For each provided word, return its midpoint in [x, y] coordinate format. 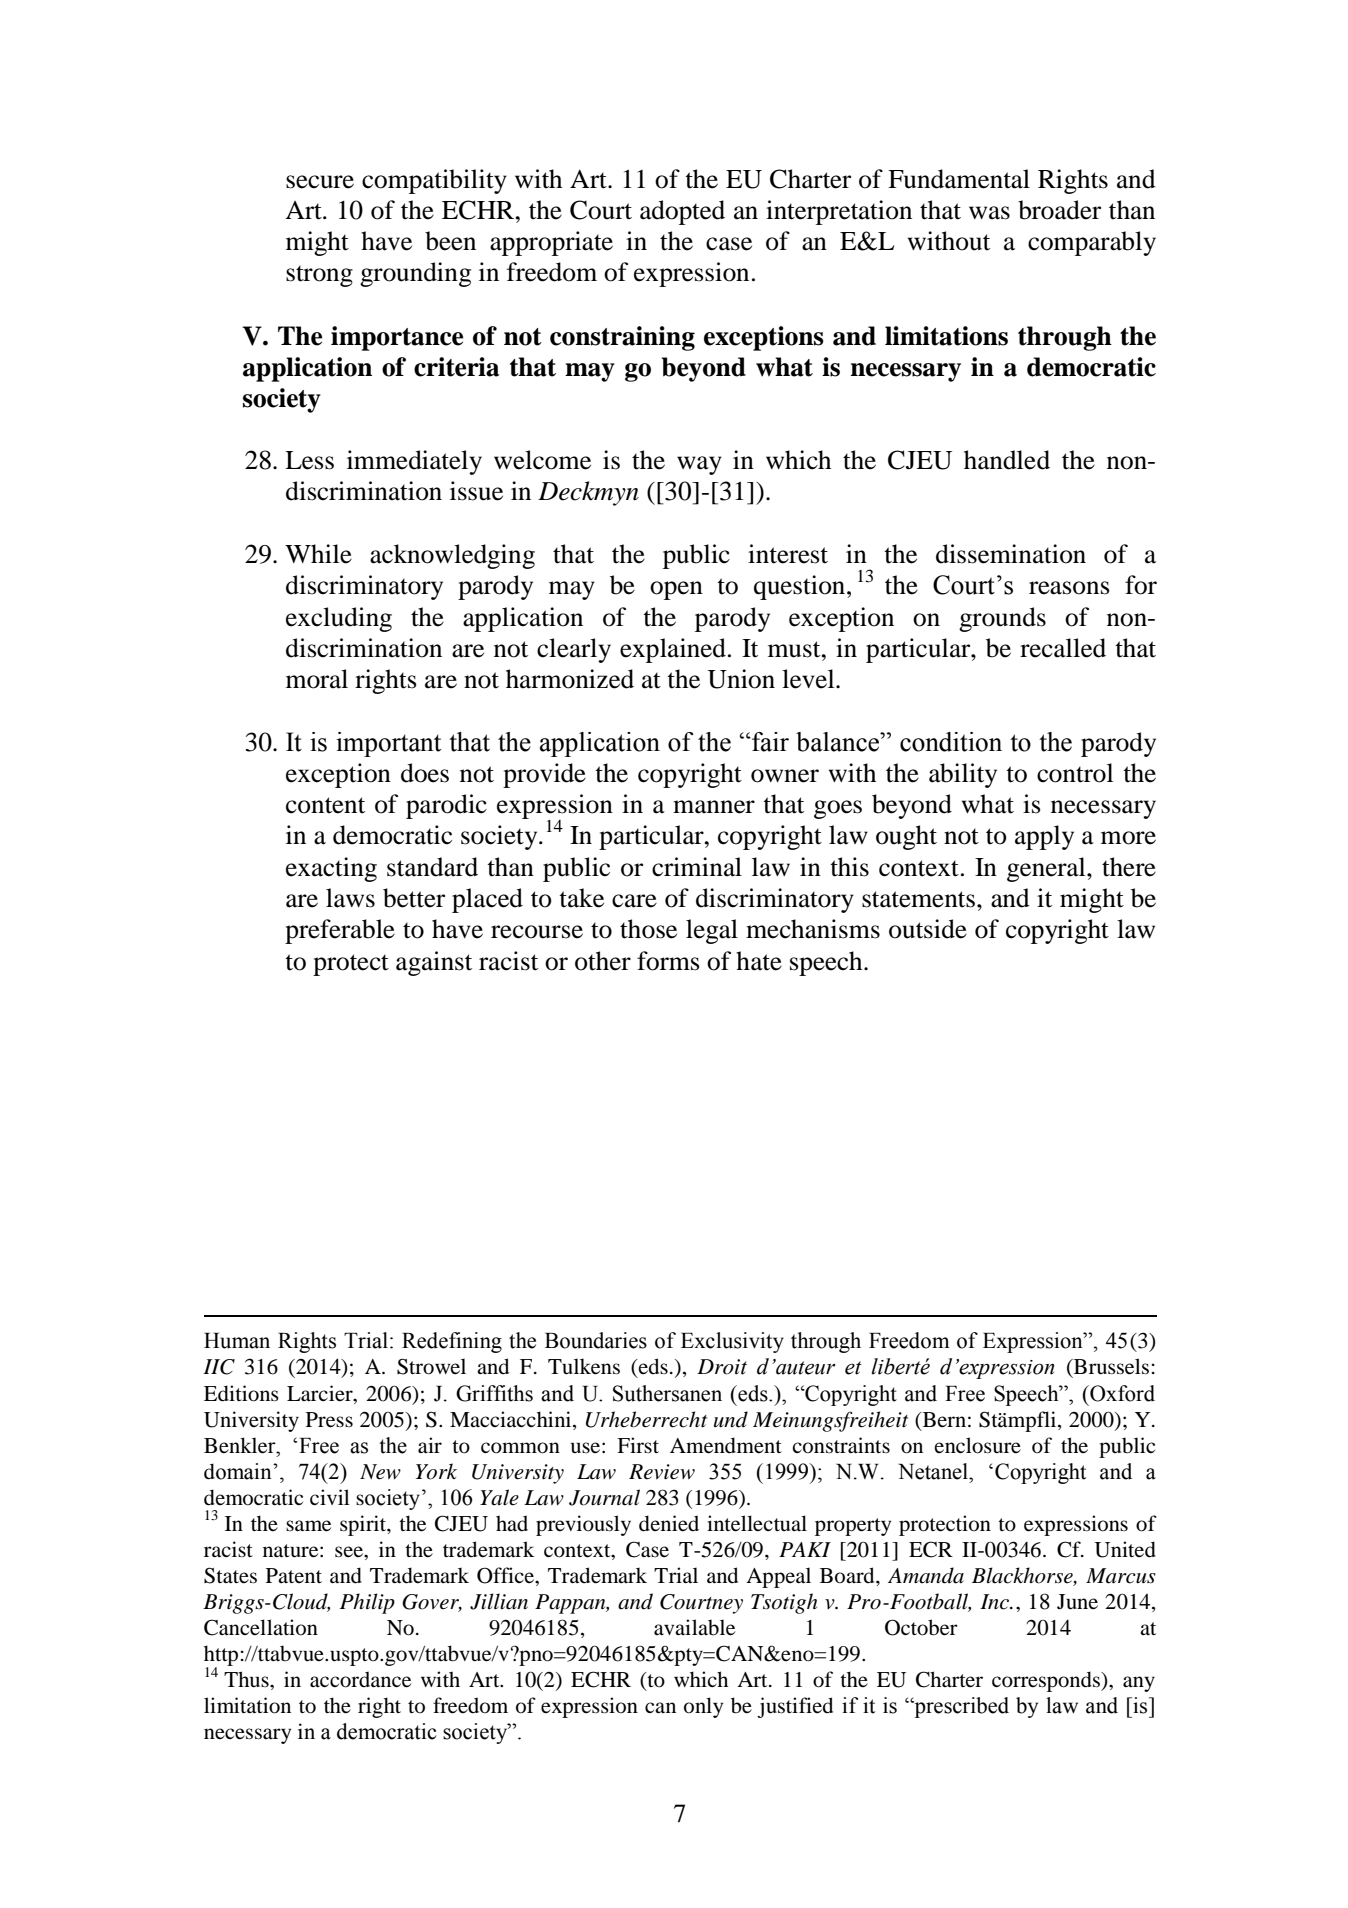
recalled [1063, 648]
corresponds [1047, 1681]
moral [317, 679]
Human [237, 1341]
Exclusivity [732, 1342]
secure [320, 182]
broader [1059, 210]
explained [673, 650]
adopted [682, 212]
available [694, 1627]
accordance [360, 1679]
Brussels [1110, 1366]
